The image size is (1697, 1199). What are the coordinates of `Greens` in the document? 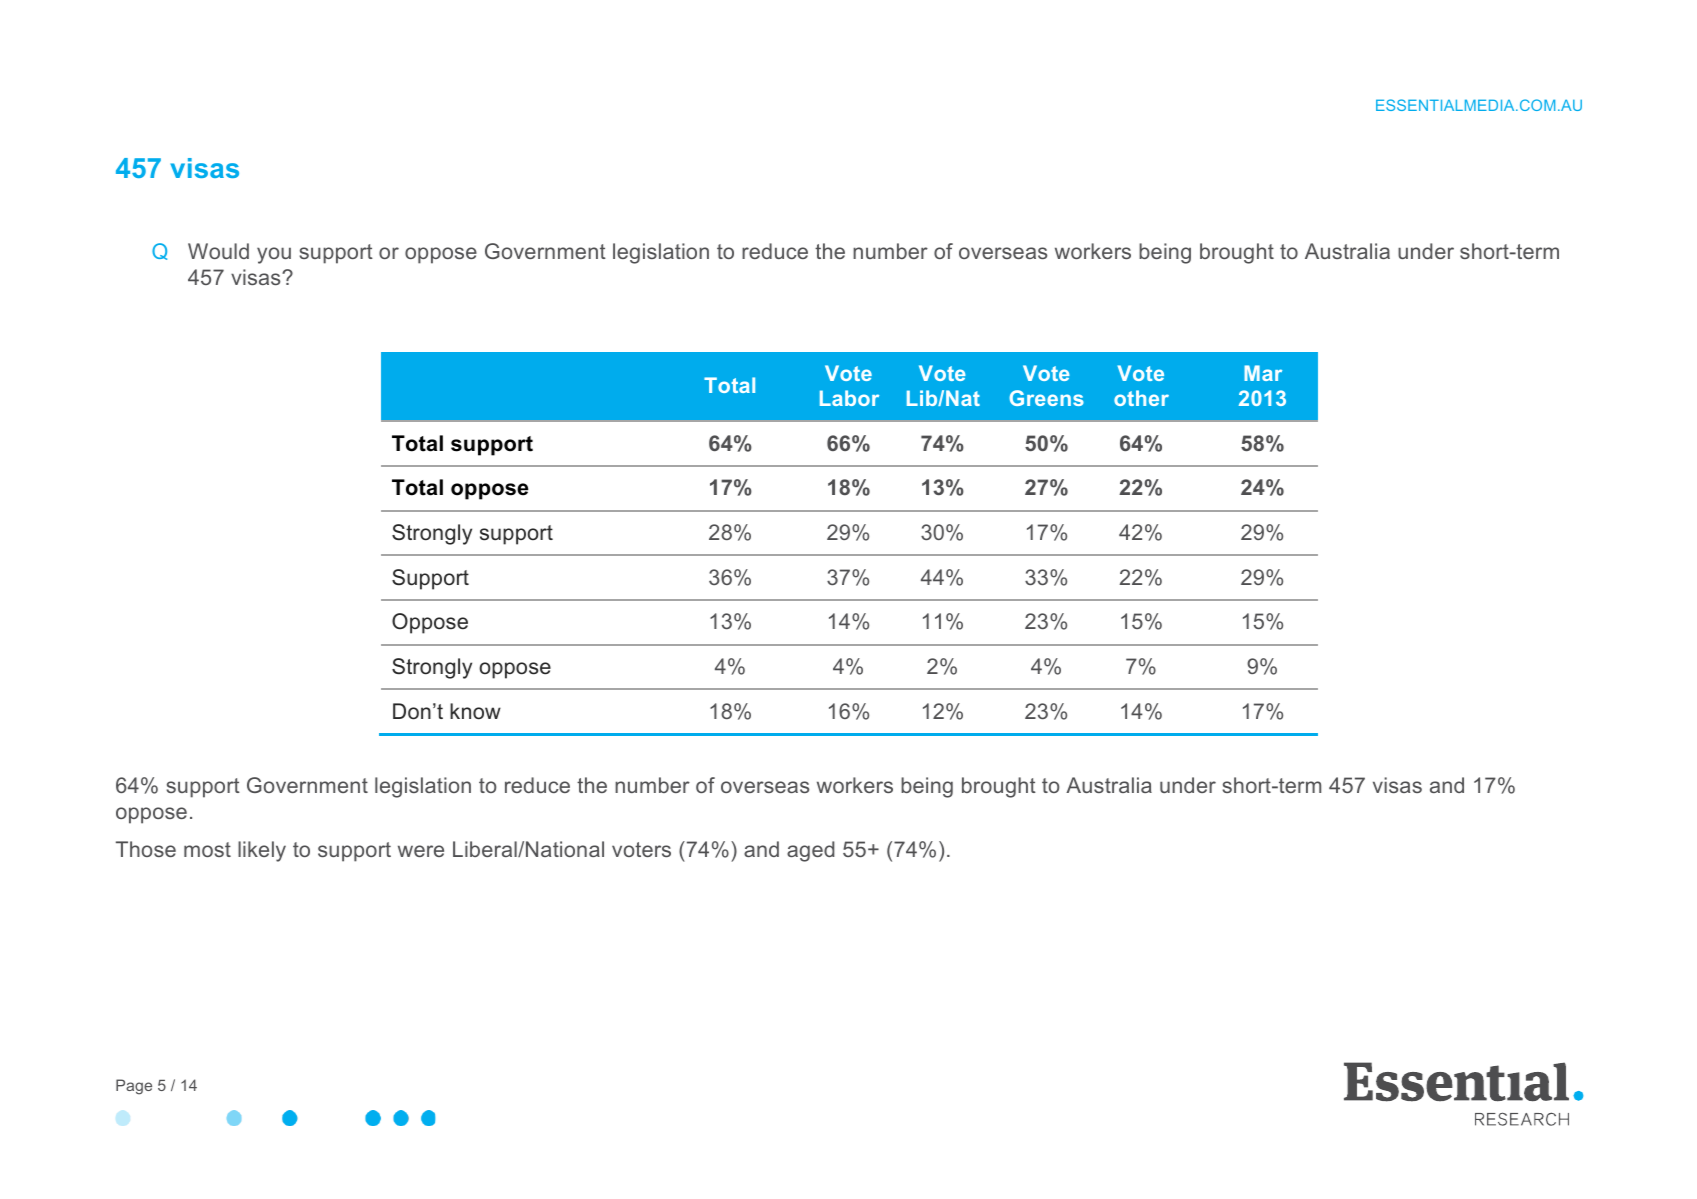 It's located at (1046, 398).
